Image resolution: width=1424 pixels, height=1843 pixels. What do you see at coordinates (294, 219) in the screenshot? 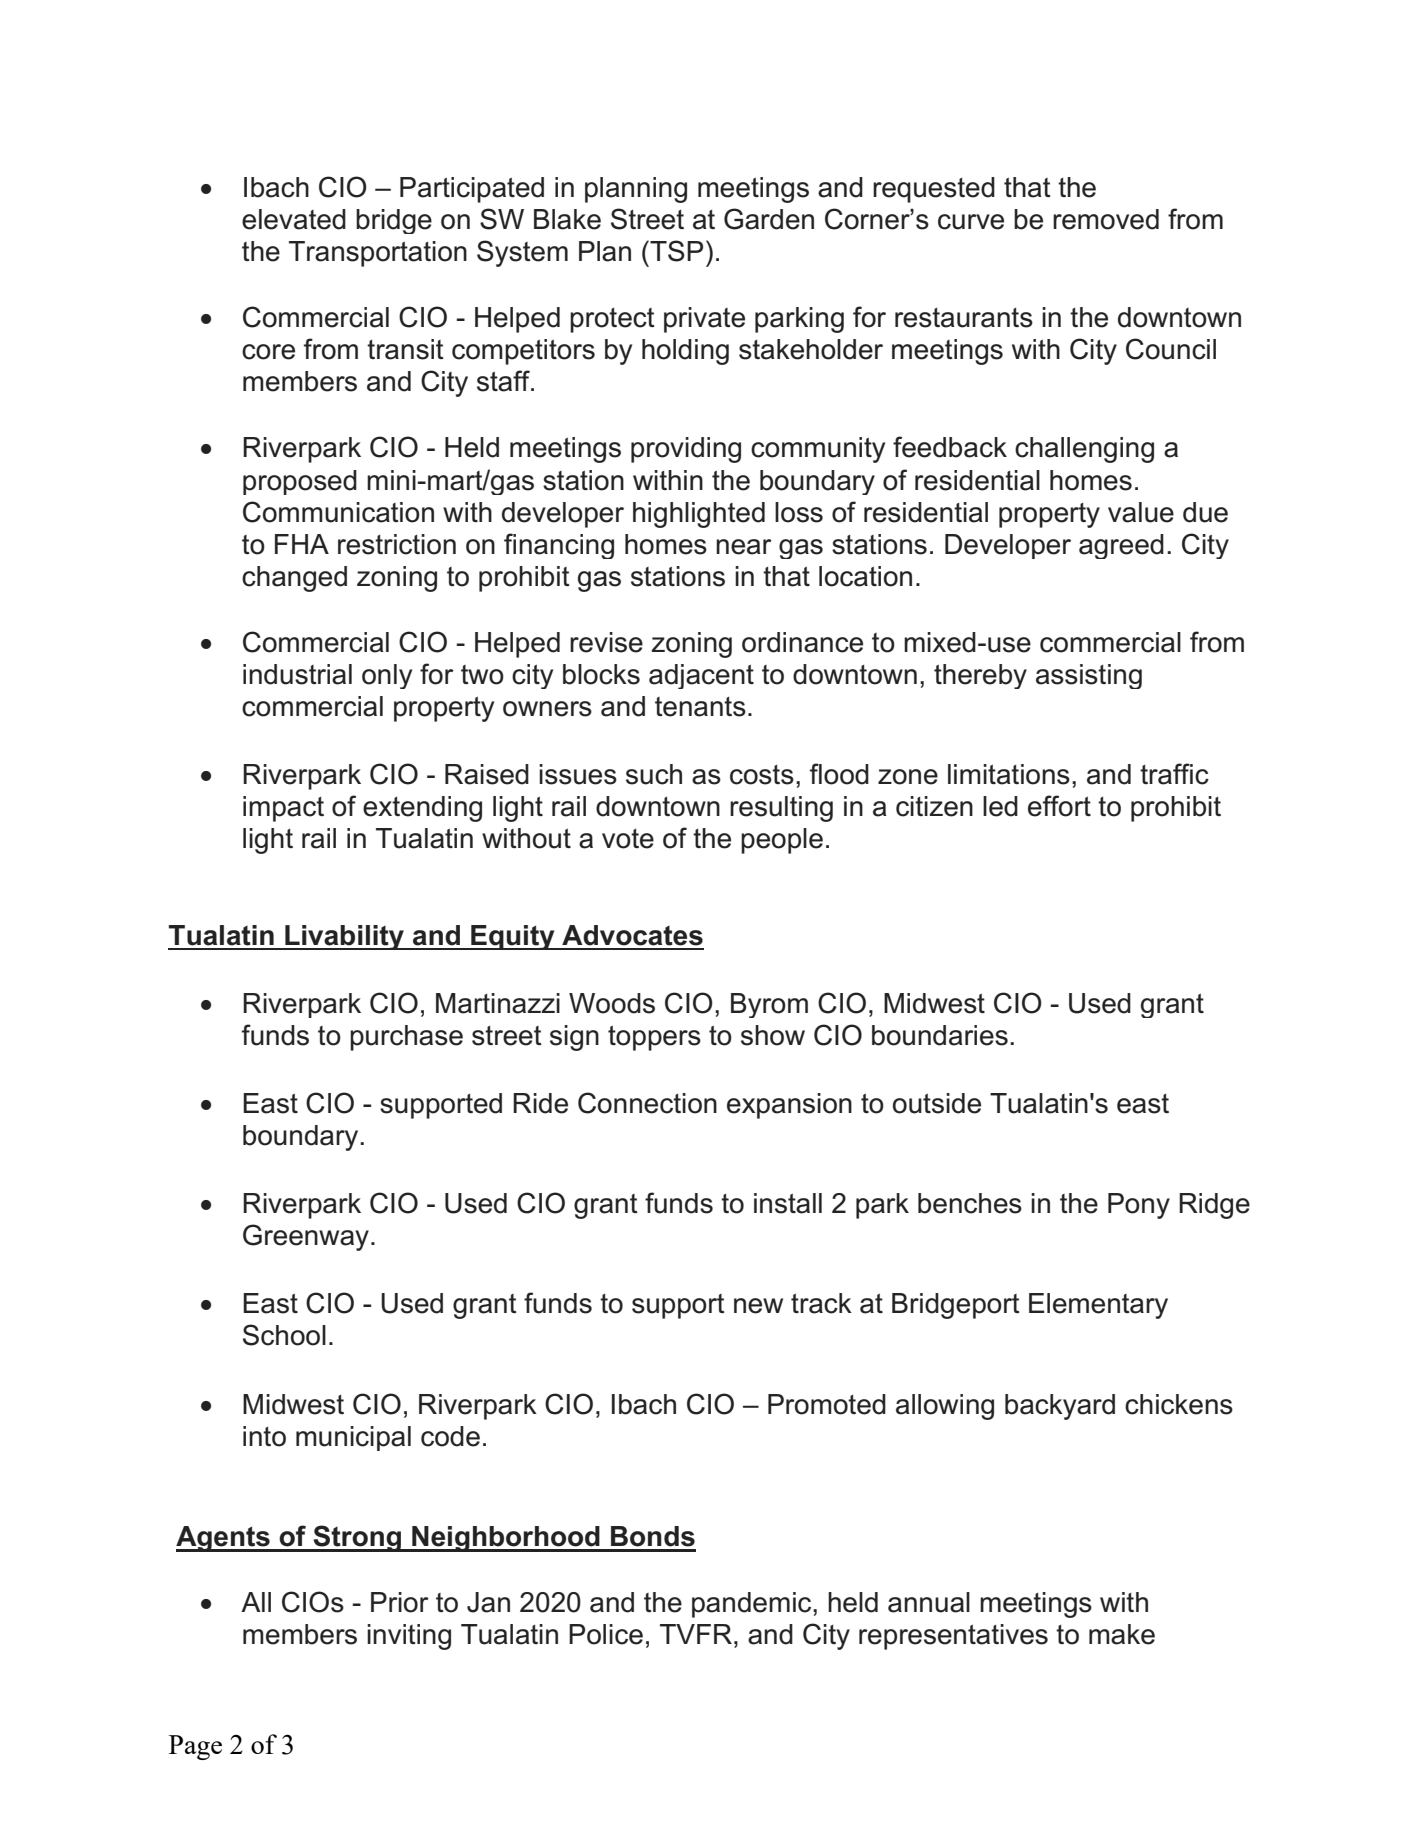
I see `elevated` at bounding box center [294, 219].
